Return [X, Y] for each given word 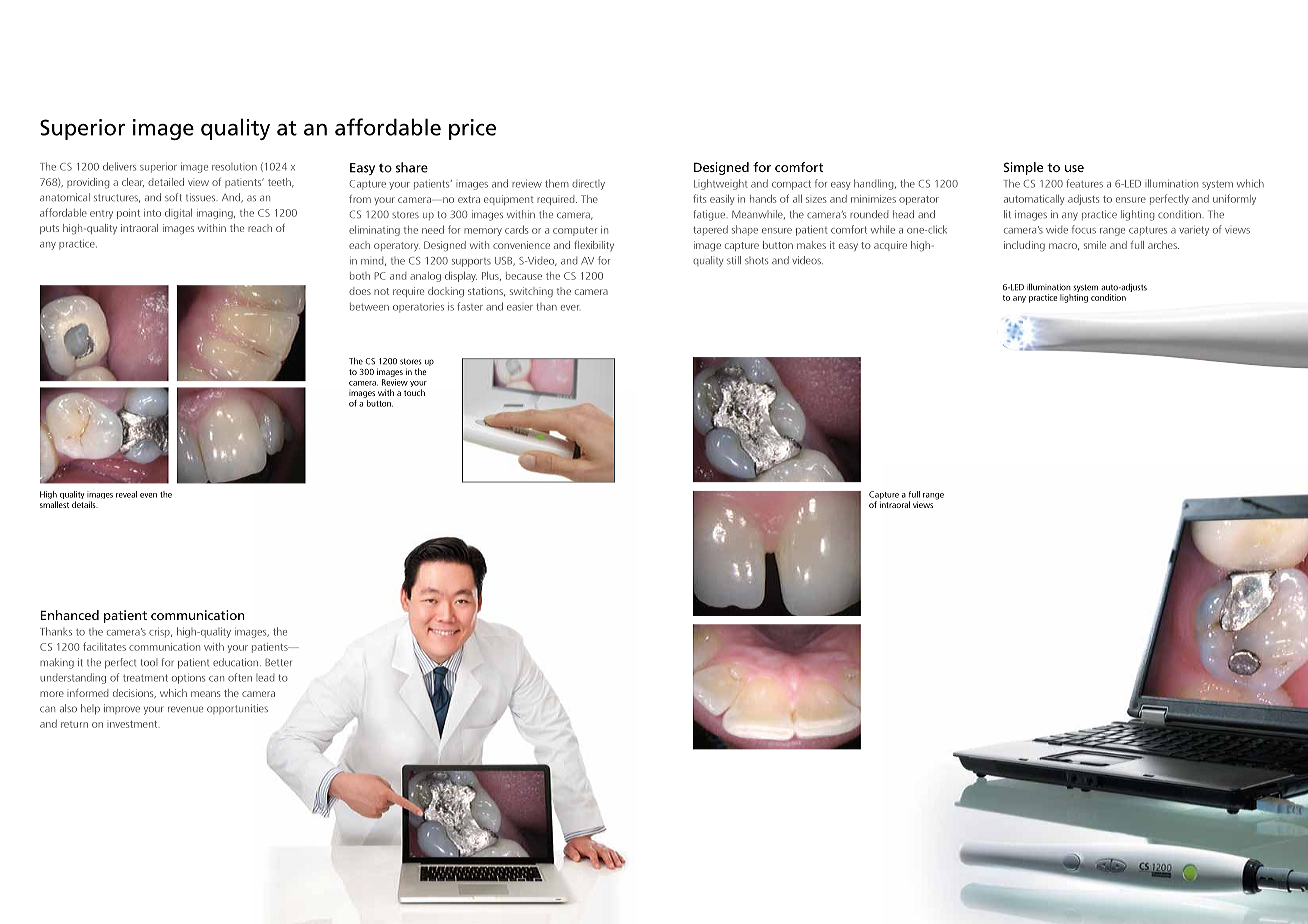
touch [414, 392]
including [1024, 246]
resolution [234, 167]
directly [588, 185]
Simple [1023, 168]
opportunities [237, 709]
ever [570, 308]
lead [265, 678]
